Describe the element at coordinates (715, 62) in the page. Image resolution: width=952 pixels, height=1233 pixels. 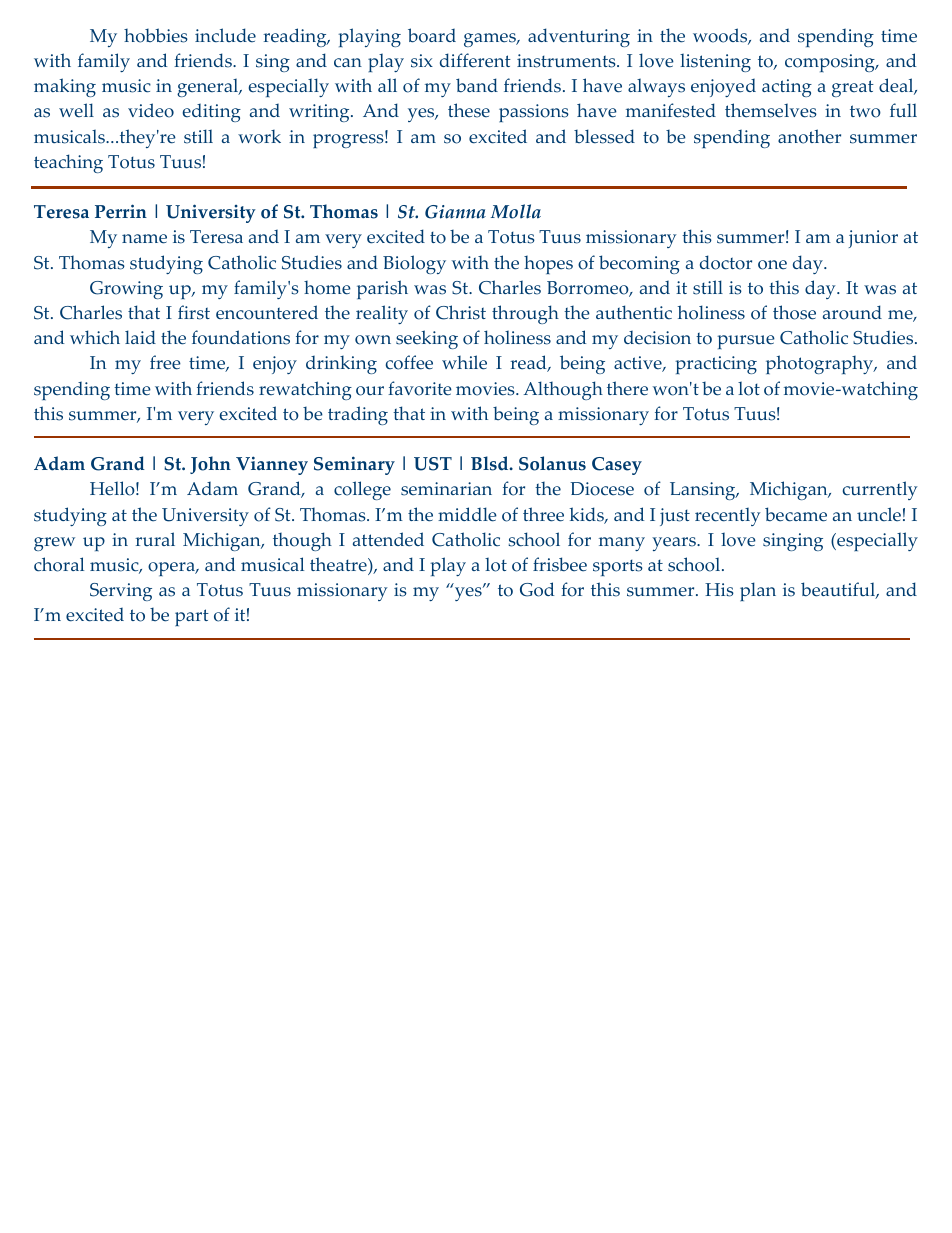
I see `listening` at that location.
